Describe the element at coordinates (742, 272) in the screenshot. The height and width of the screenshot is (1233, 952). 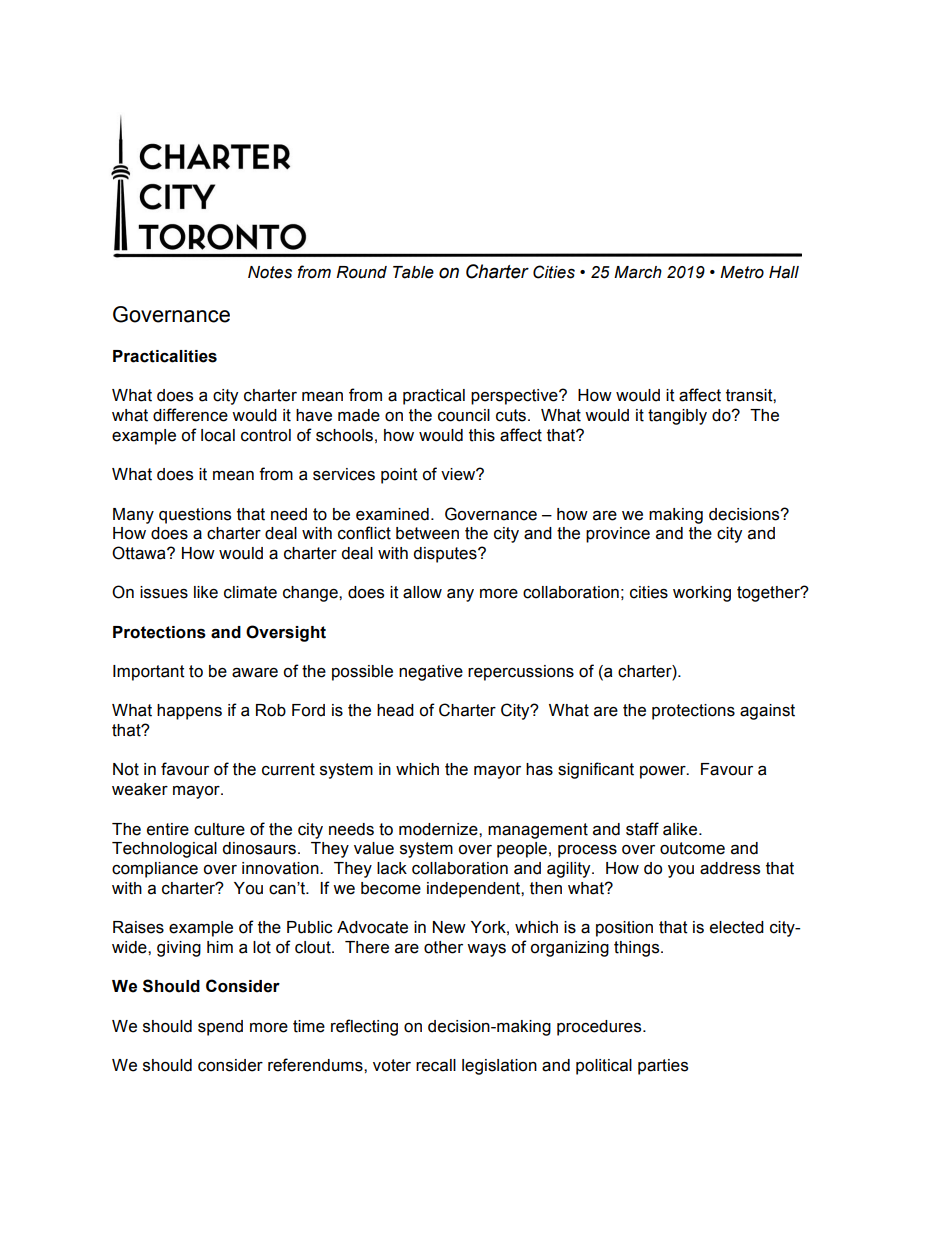
I see `Metro` at that location.
